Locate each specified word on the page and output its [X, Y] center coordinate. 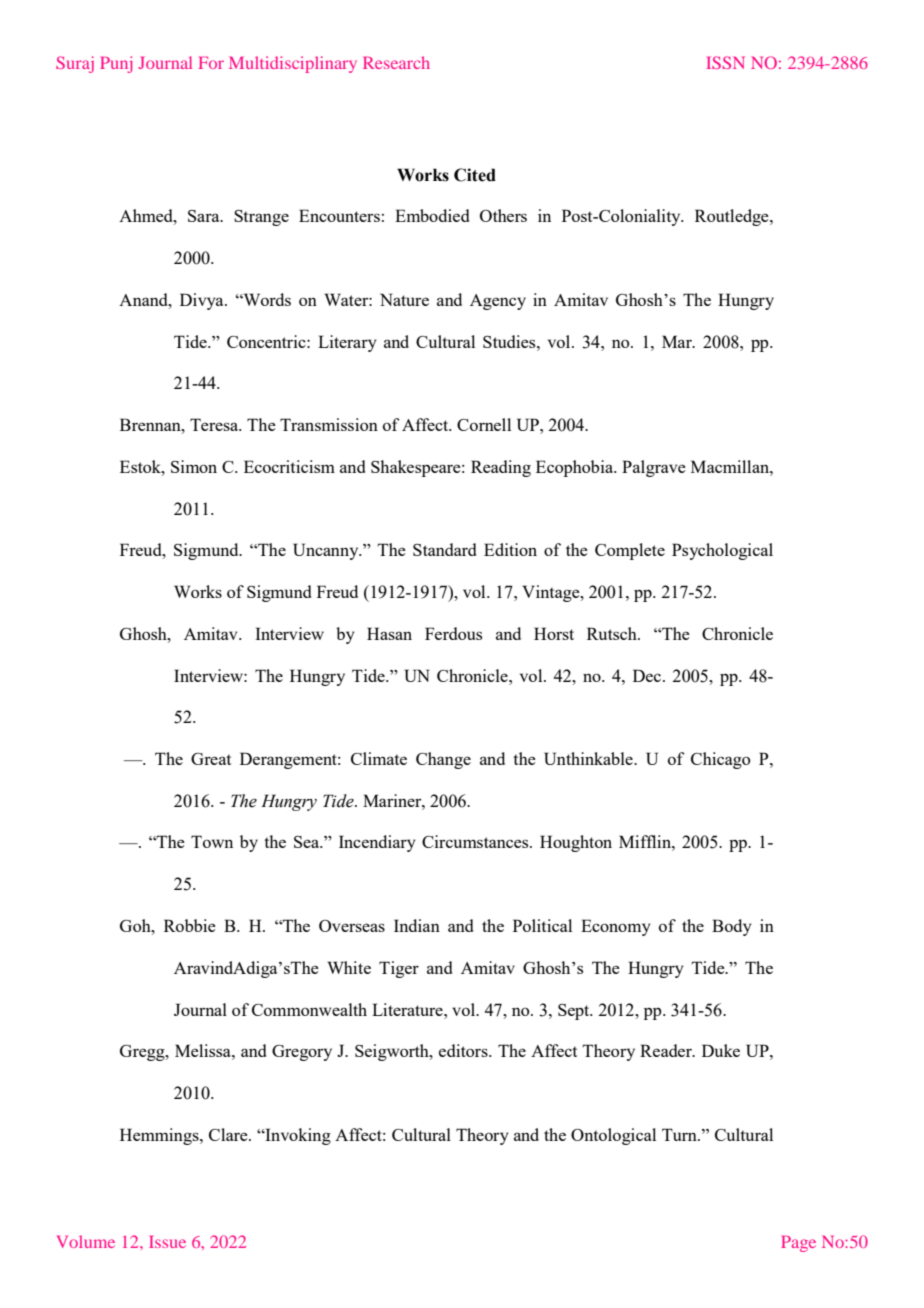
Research [396, 62]
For [211, 63]
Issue [167, 1242]
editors [464, 1050]
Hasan [389, 633]
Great [211, 759]
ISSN [725, 62]
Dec [648, 675]
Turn [680, 1134]
